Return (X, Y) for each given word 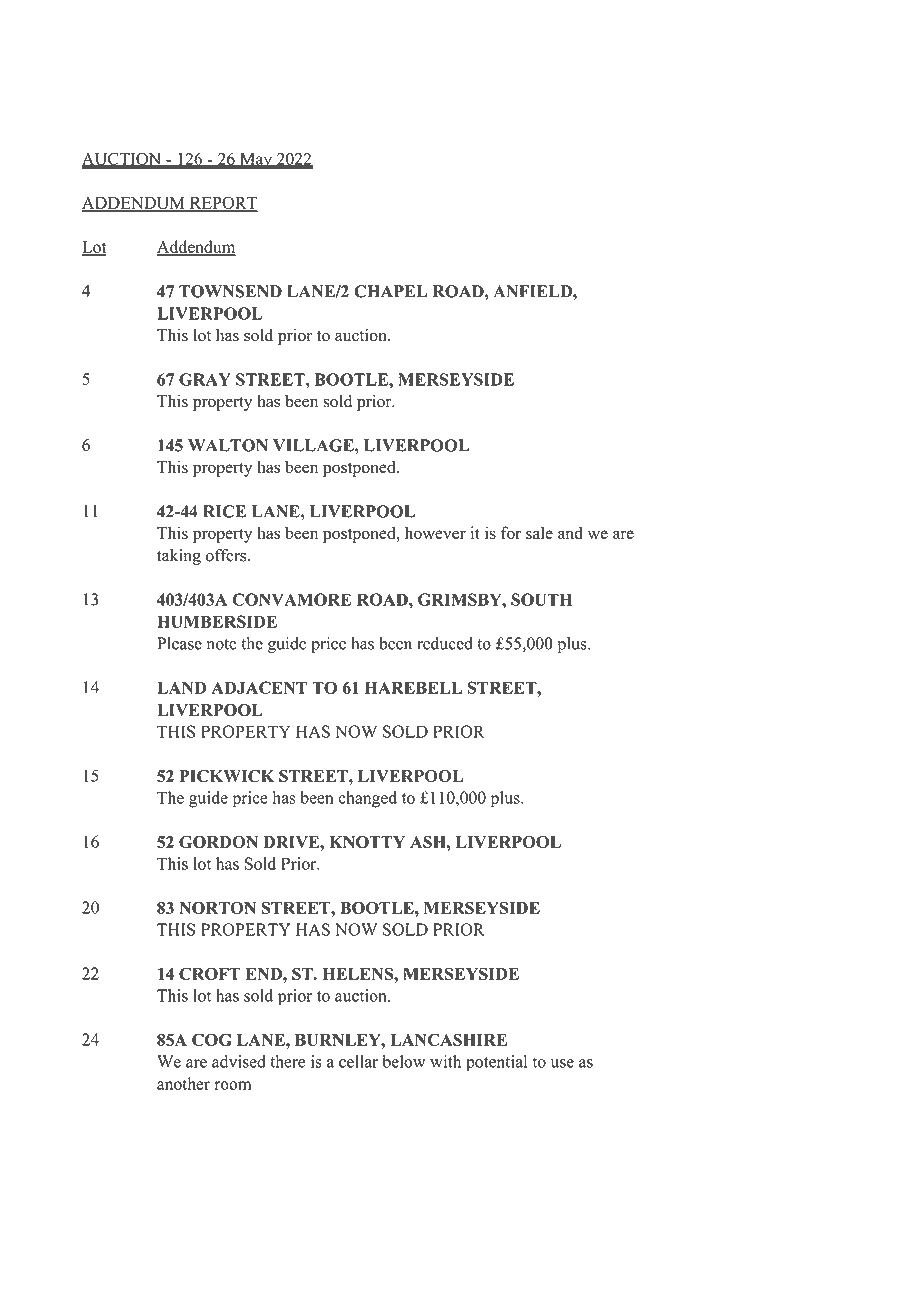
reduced (445, 643)
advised (239, 1061)
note (222, 644)
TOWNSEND (230, 291)
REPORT (222, 204)
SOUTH (541, 599)
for (511, 533)
